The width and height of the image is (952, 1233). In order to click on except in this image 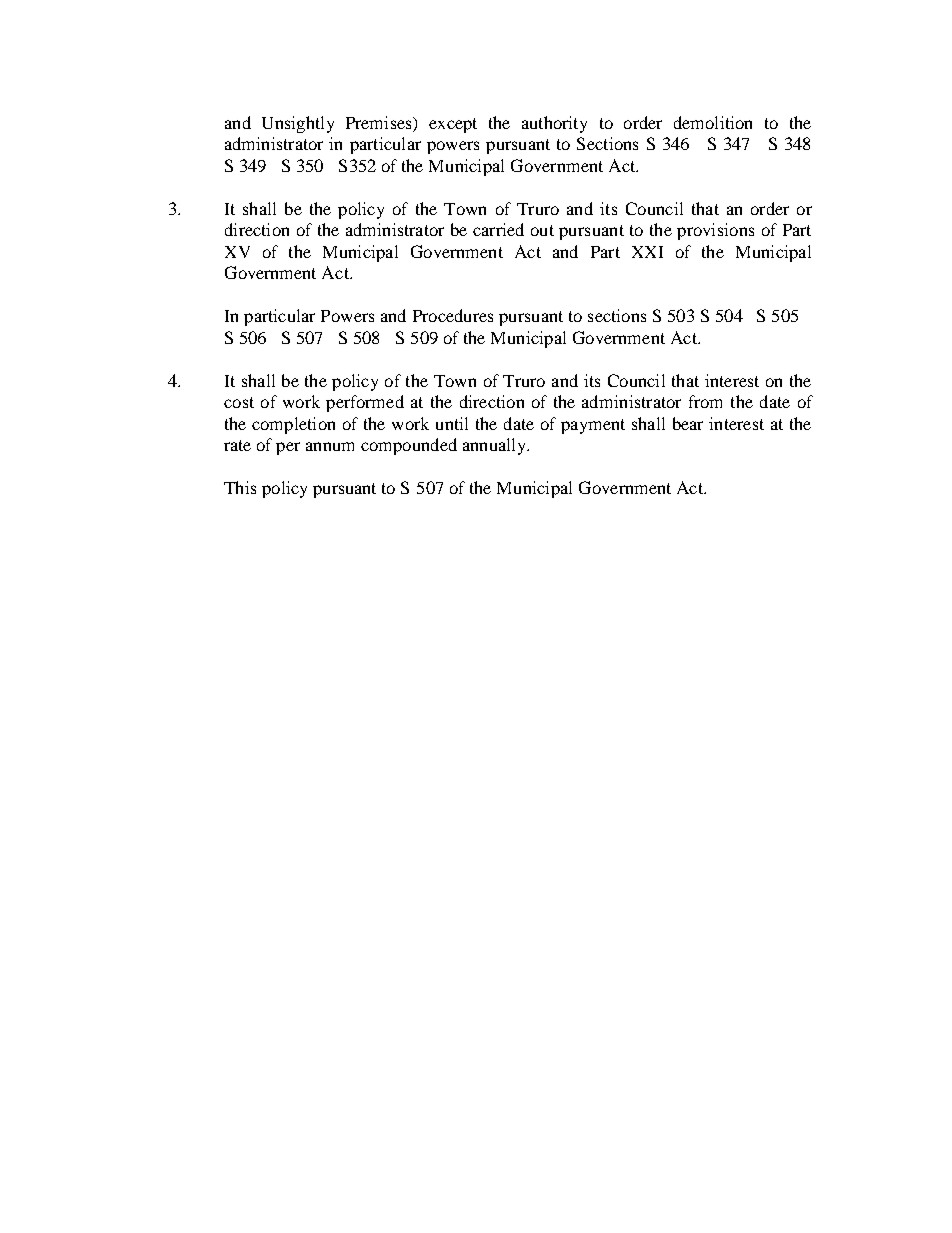, I will do `click(453, 125)`.
